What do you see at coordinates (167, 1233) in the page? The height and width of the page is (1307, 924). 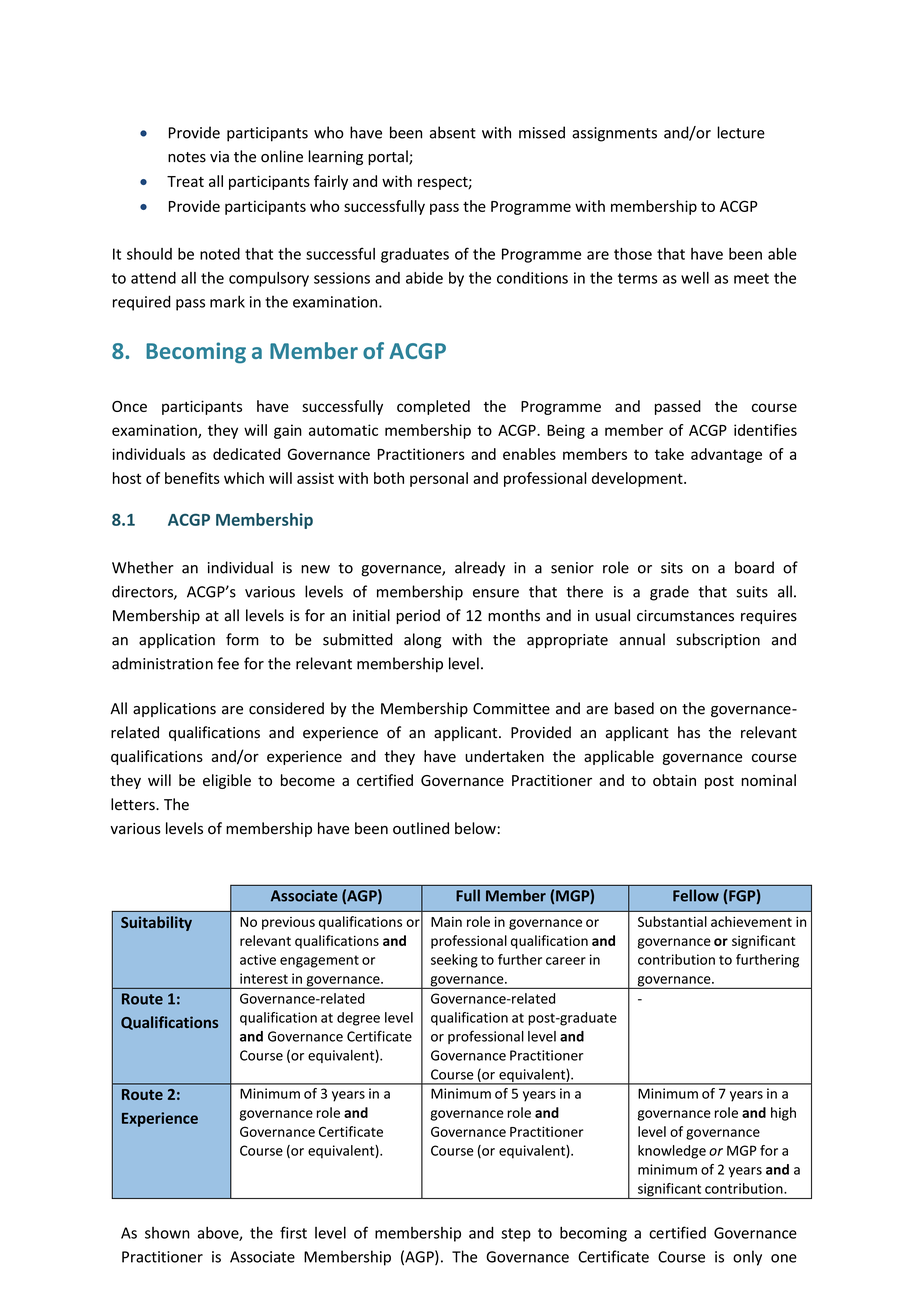 I see `shown` at bounding box center [167, 1233].
